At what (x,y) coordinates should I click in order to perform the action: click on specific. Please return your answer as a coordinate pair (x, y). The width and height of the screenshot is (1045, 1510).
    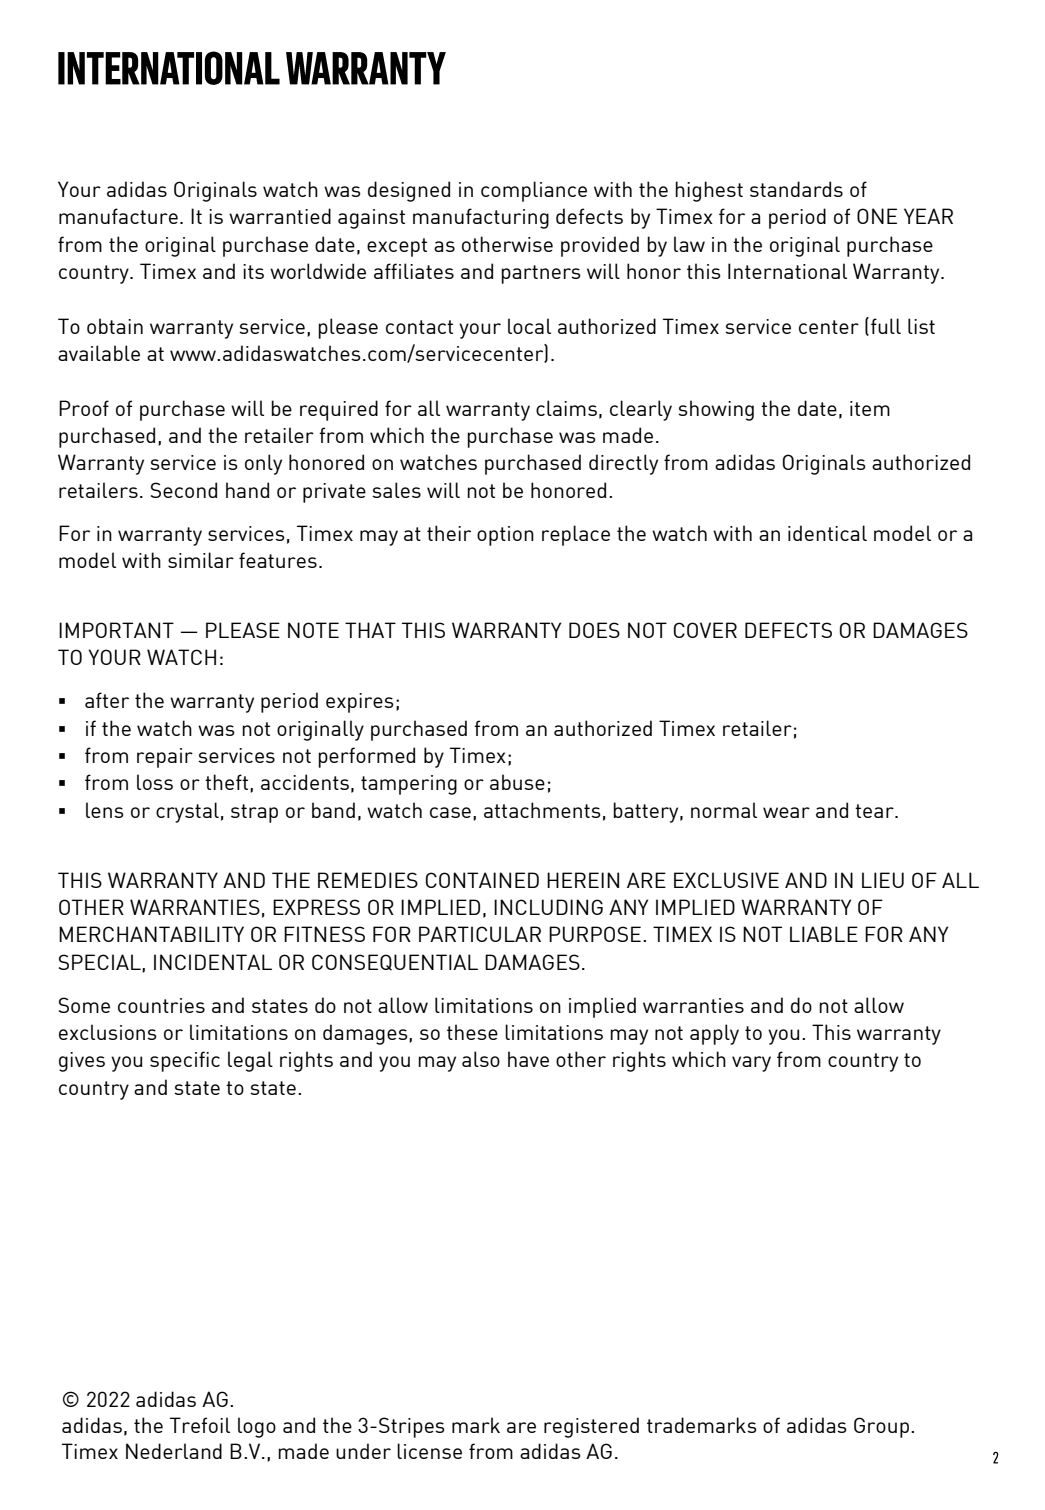
    Looking at the image, I should click on (185, 1061).
